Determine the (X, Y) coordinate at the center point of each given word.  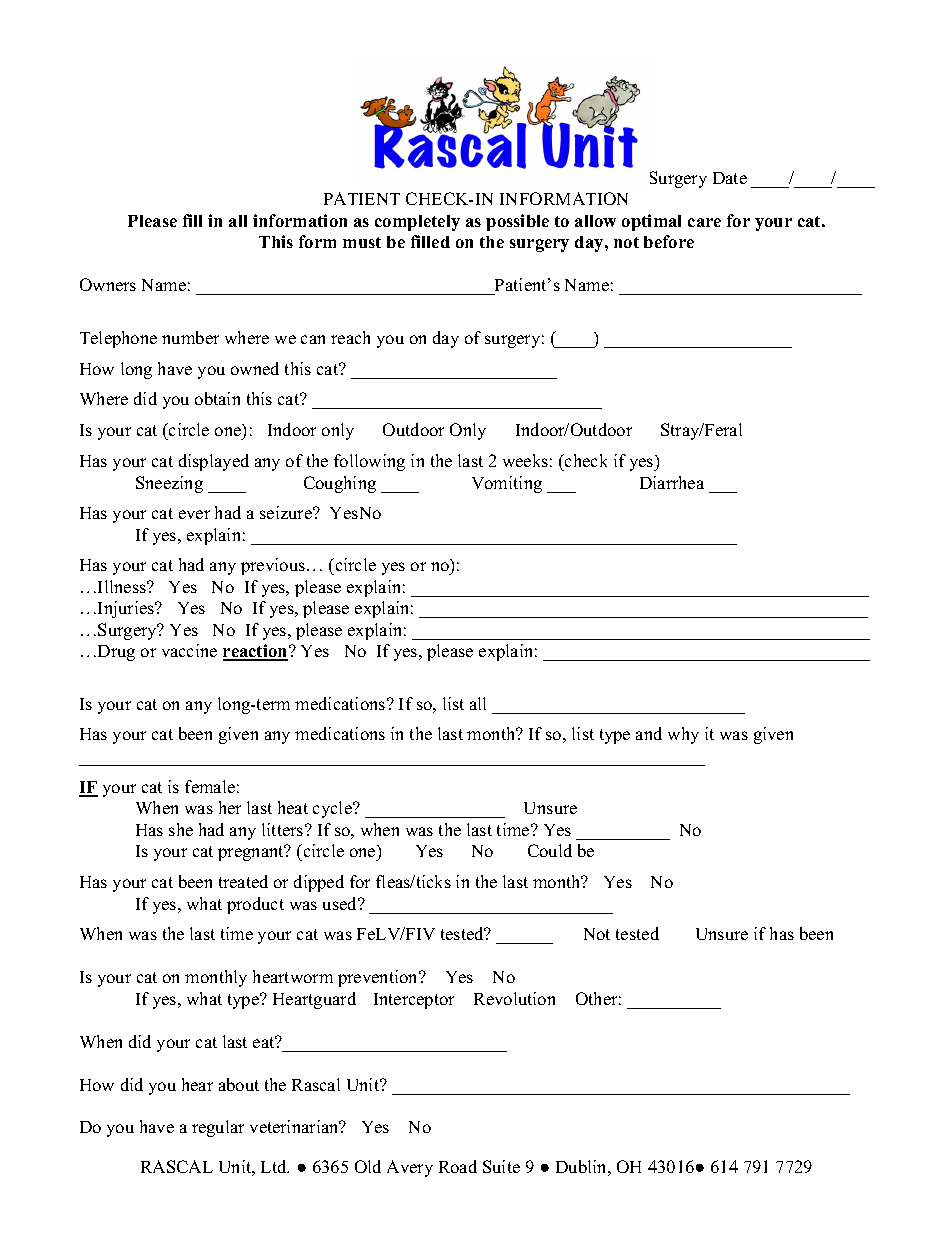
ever (194, 514)
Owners (108, 284)
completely (417, 223)
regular (218, 1128)
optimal (651, 222)
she (181, 829)
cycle (333, 809)
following (369, 462)
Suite (501, 1166)
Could (550, 850)
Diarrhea (672, 482)
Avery (410, 1168)
